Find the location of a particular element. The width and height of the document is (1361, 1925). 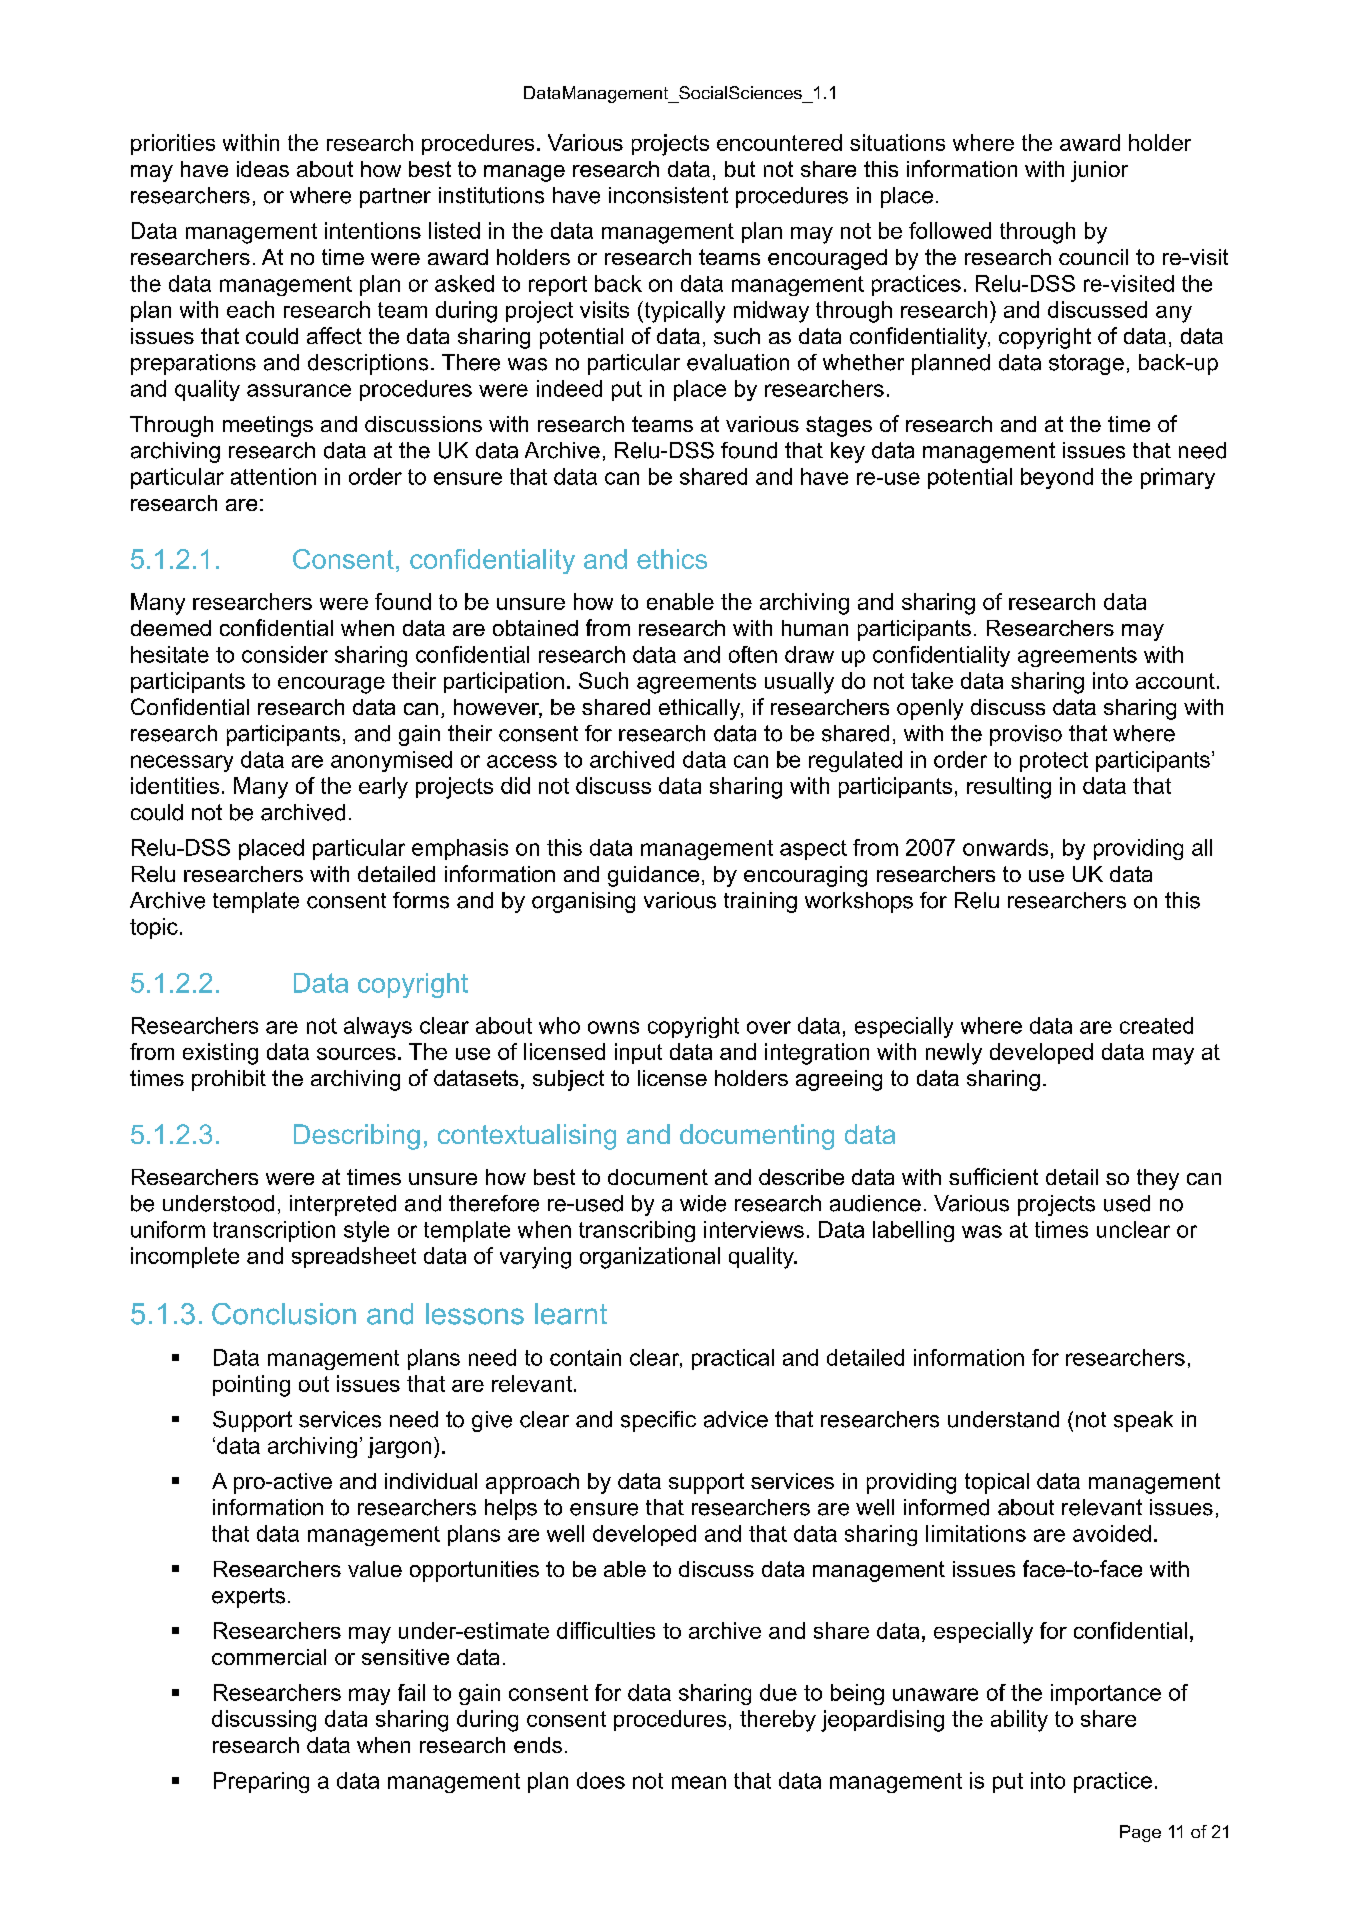

sufficient is located at coordinates (993, 1176).
